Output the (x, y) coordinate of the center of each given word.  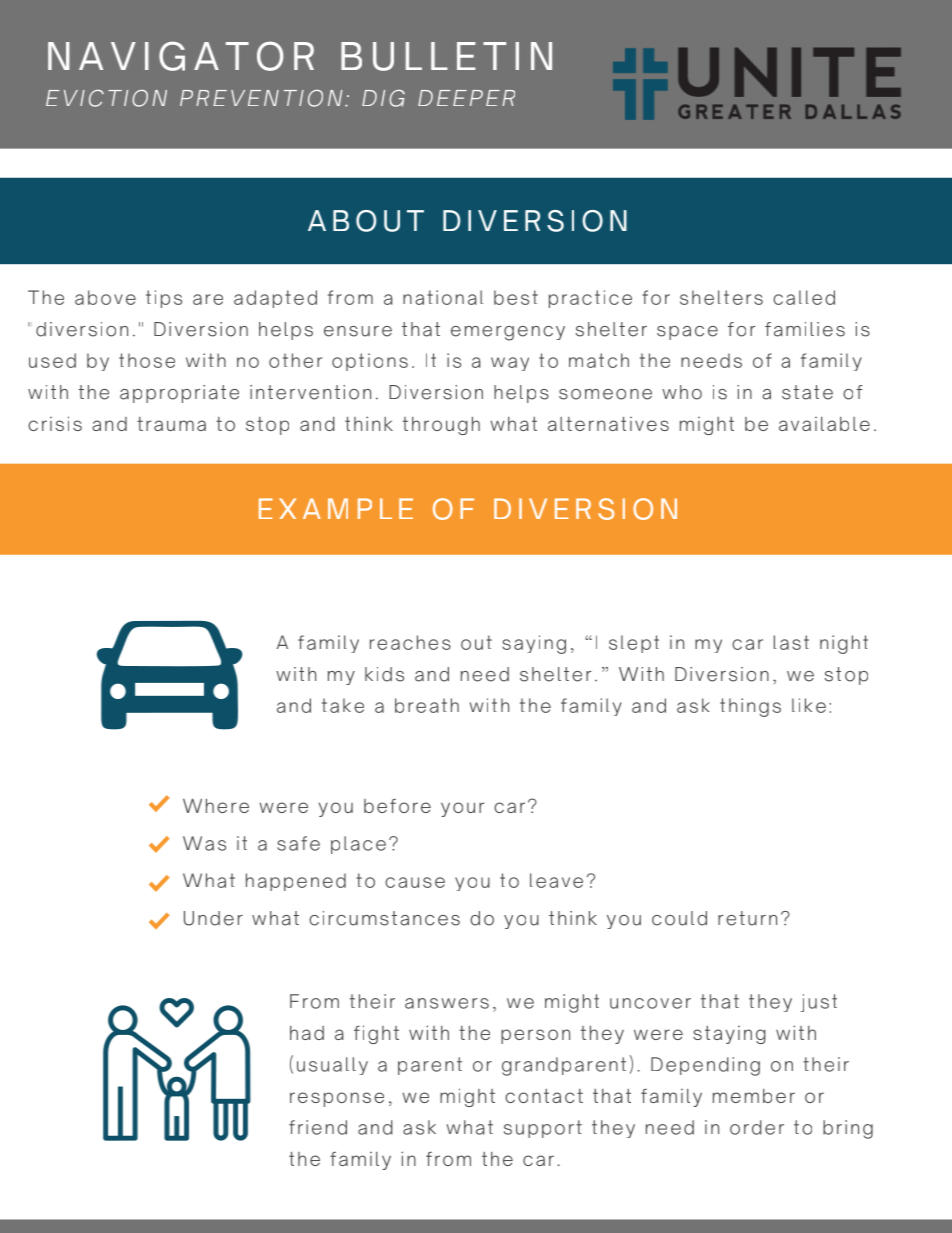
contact (544, 1096)
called (804, 297)
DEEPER (466, 98)
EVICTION (106, 98)
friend (318, 1127)
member (754, 1096)
